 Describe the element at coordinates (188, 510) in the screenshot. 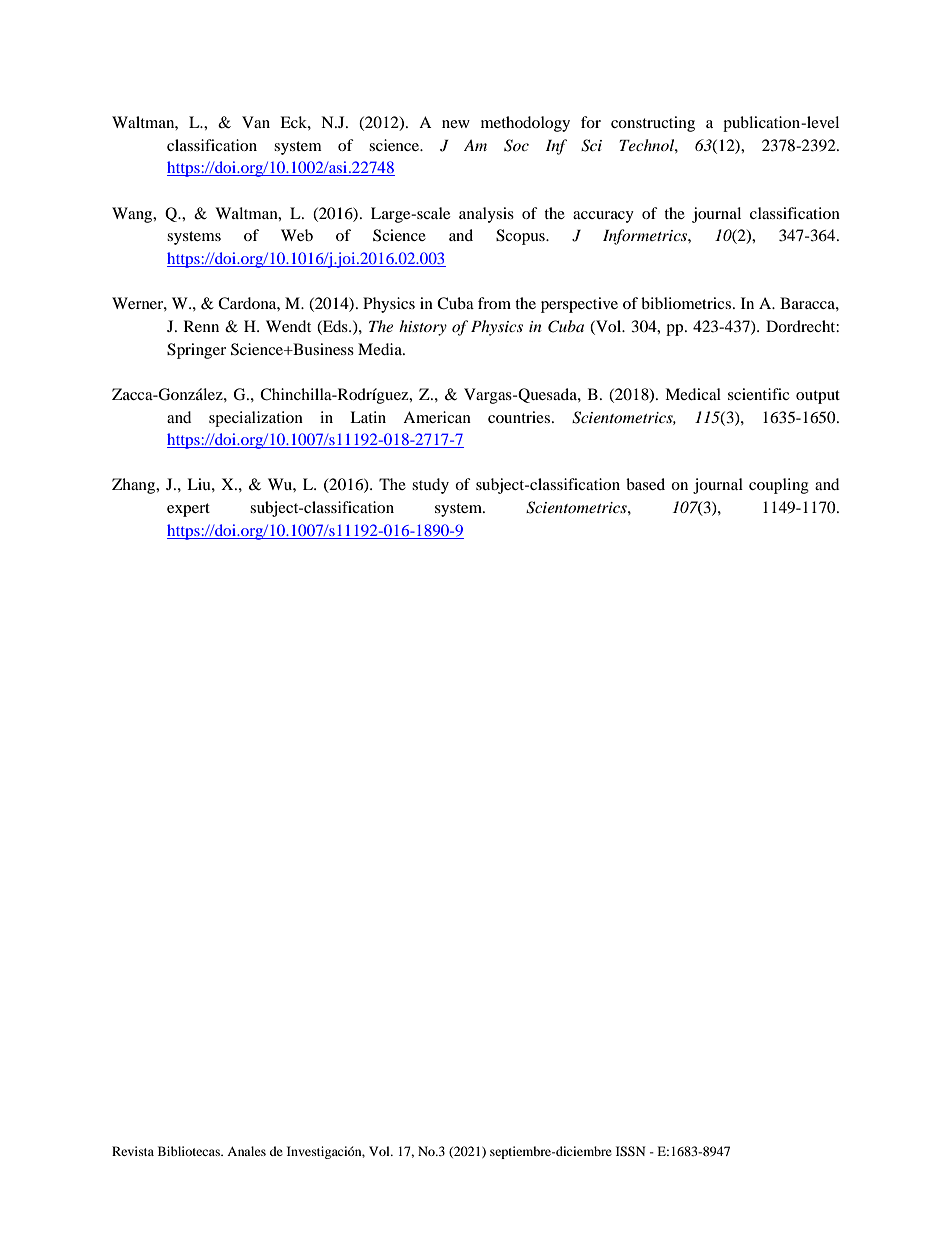

I see `expert` at that location.
